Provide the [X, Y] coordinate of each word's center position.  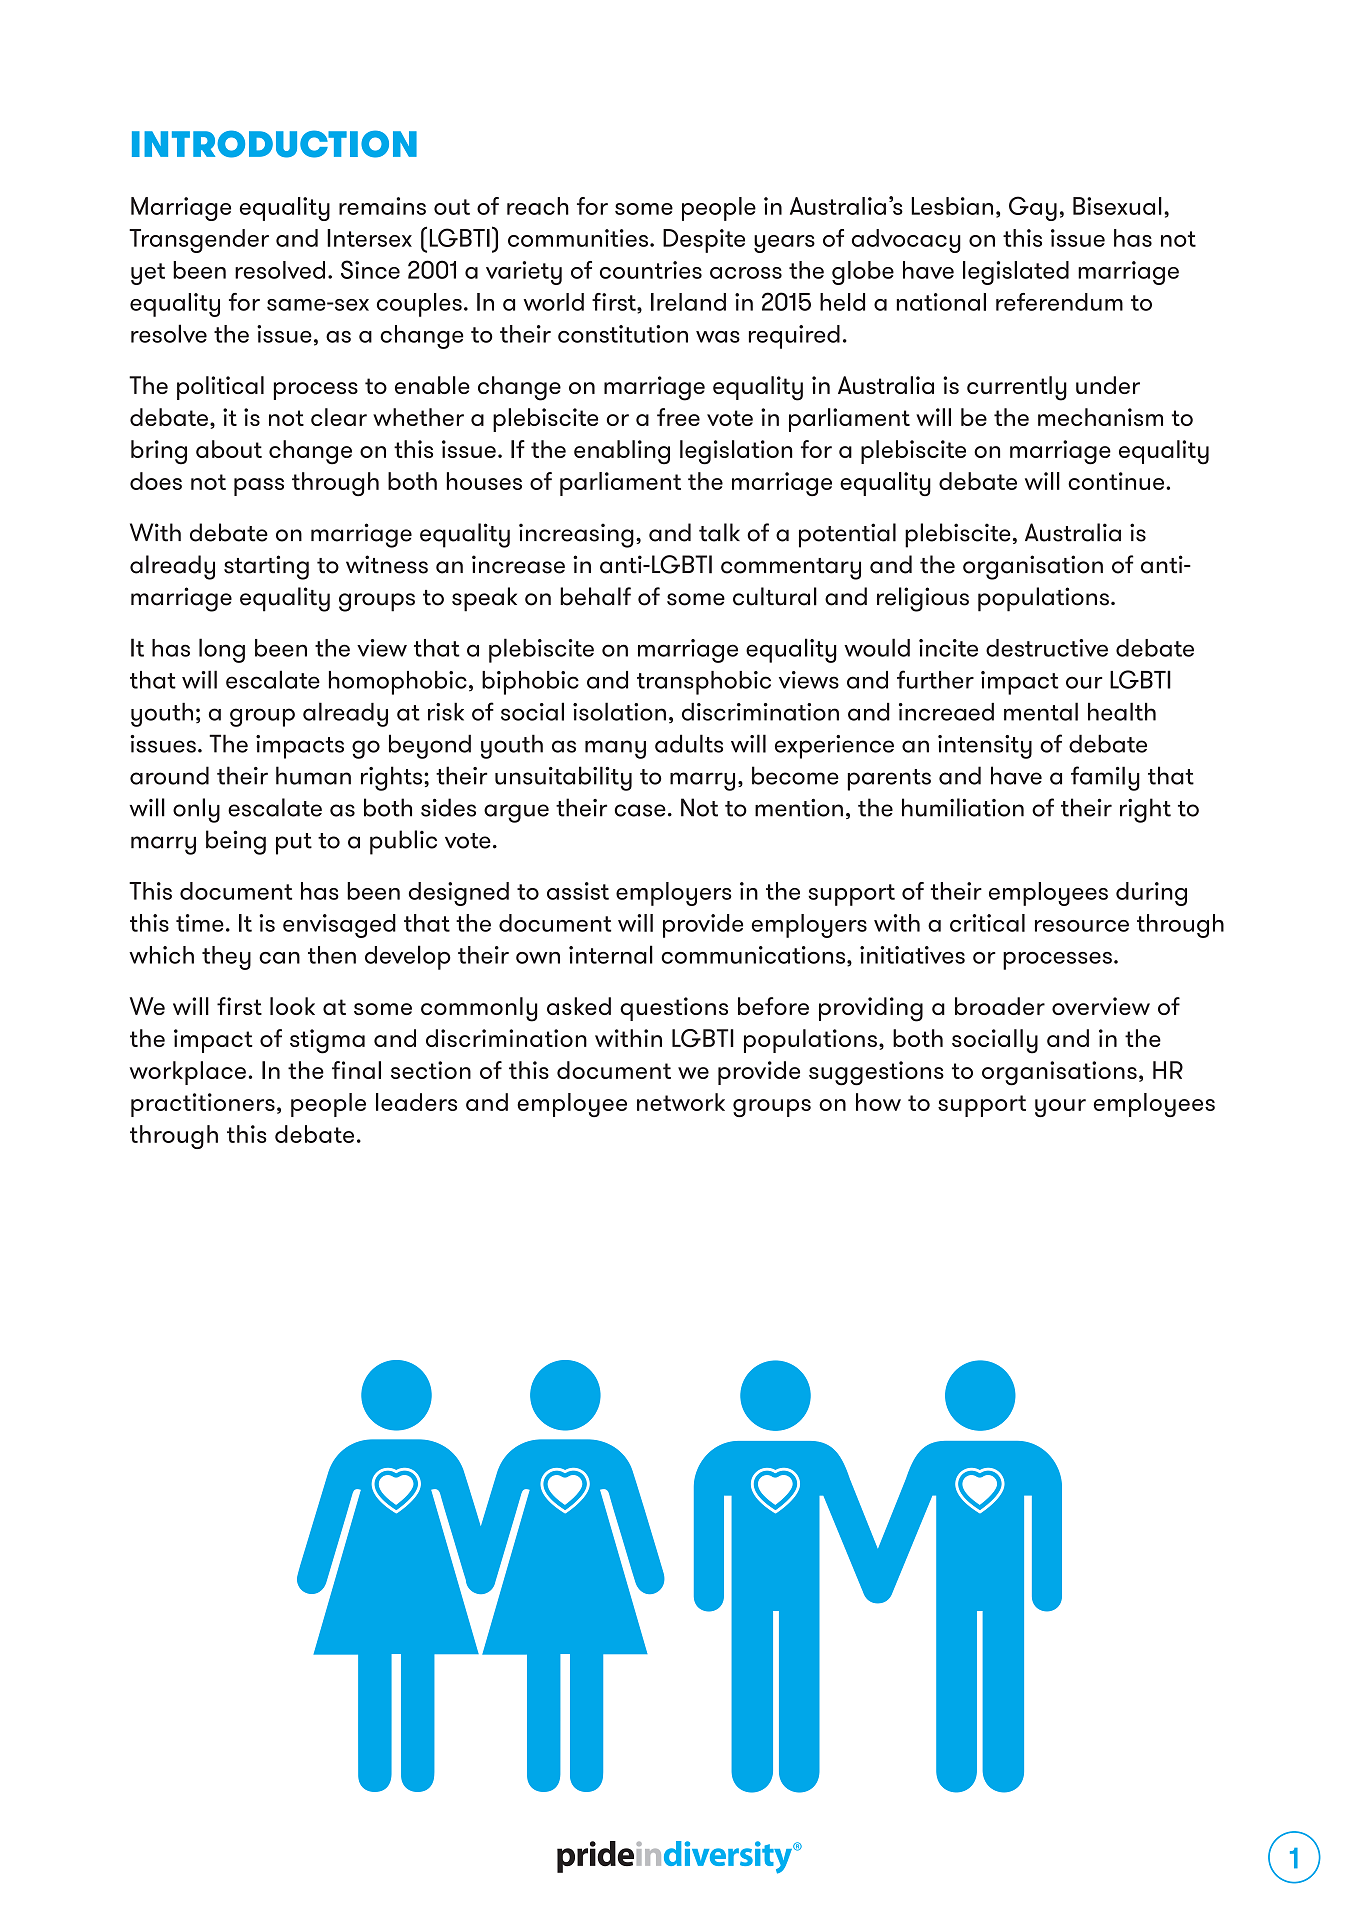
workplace [188, 1073]
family [1105, 778]
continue [1117, 481]
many [615, 749]
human [313, 775]
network [681, 1102]
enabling [622, 452]
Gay [1033, 208]
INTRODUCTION [274, 144]
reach [538, 206]
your [1060, 1108]
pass [259, 487]
